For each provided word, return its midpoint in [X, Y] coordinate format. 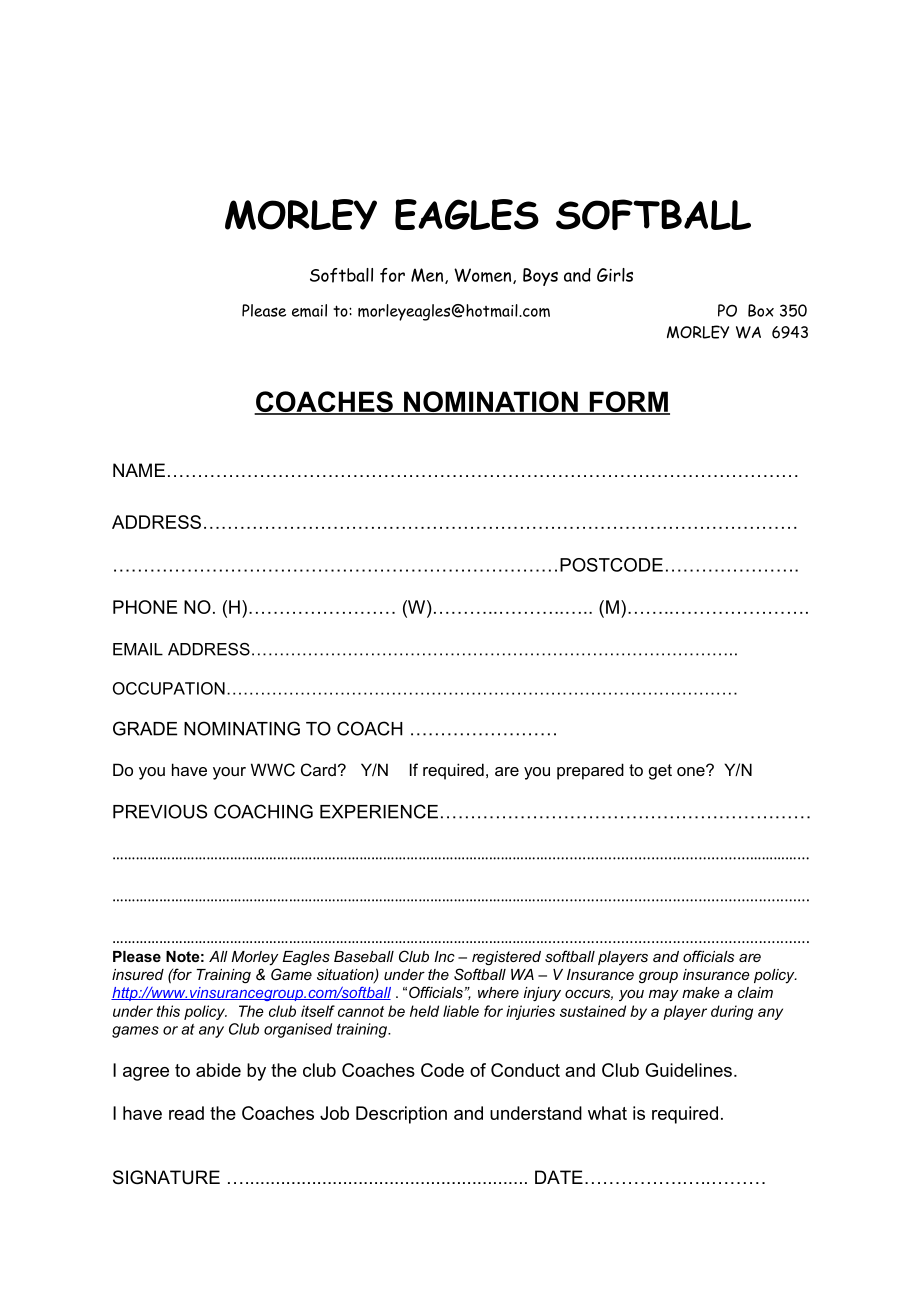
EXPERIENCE [379, 811]
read [186, 1113]
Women [484, 276]
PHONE [145, 607]
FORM [628, 402]
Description [401, 1115]
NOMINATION [491, 402]
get [660, 772]
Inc [444, 956]
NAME [139, 470]
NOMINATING [242, 728]
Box [761, 310]
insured [138, 974]
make [701, 992]
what [607, 1113]
